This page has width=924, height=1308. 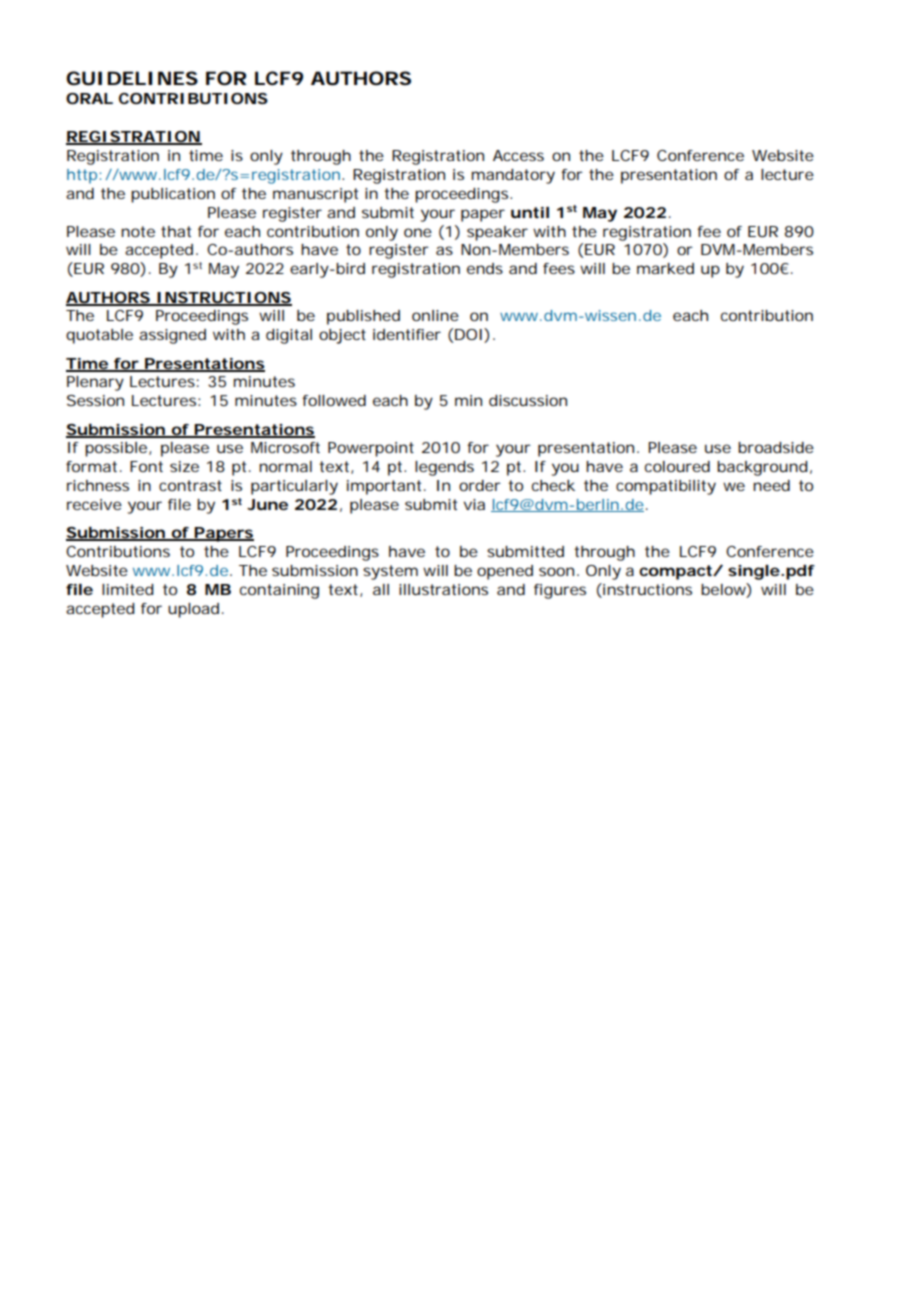 What do you see at coordinates (665, 268) in the page?
I see `marked` at bounding box center [665, 268].
